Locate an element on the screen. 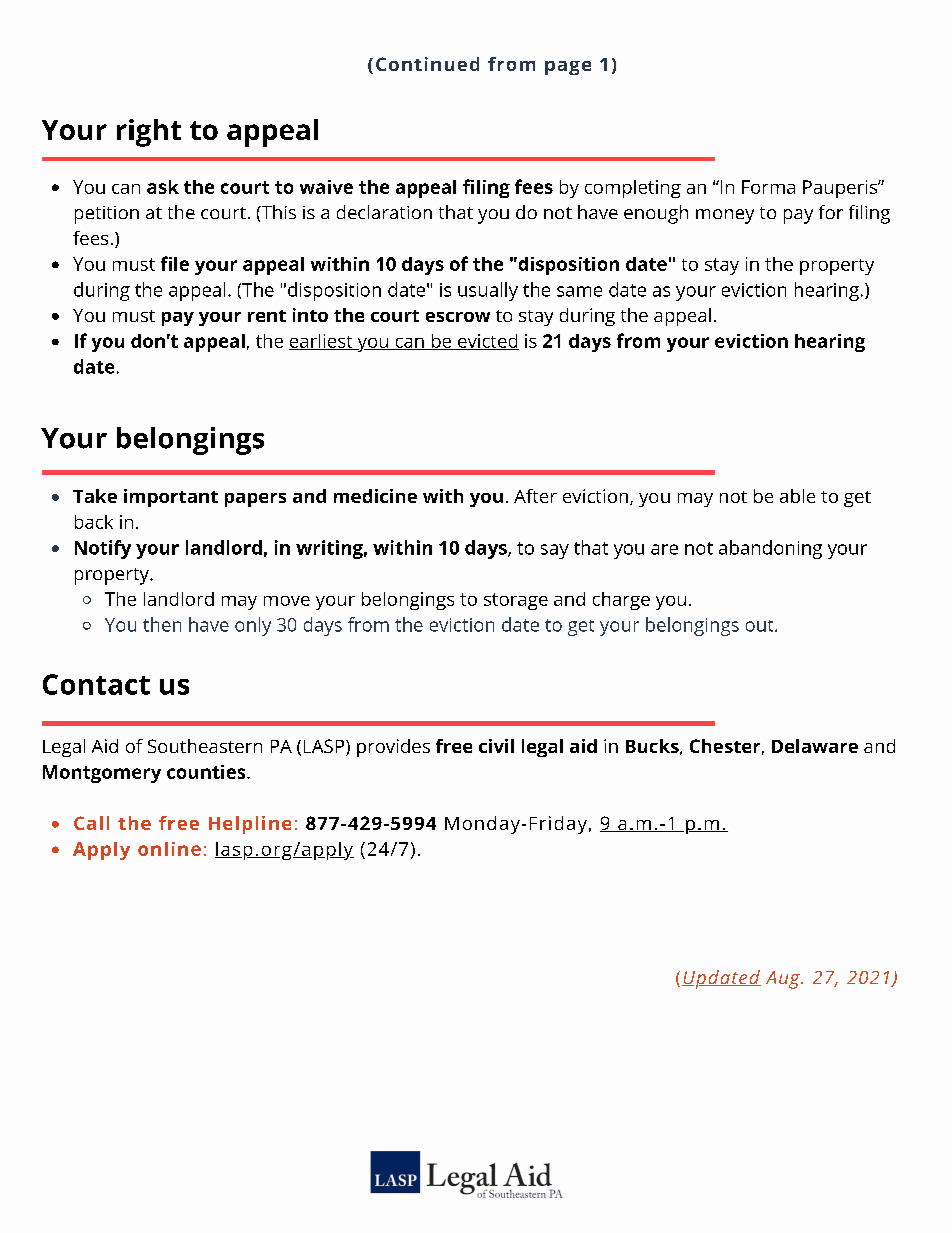  Continued is located at coordinates (427, 64).
